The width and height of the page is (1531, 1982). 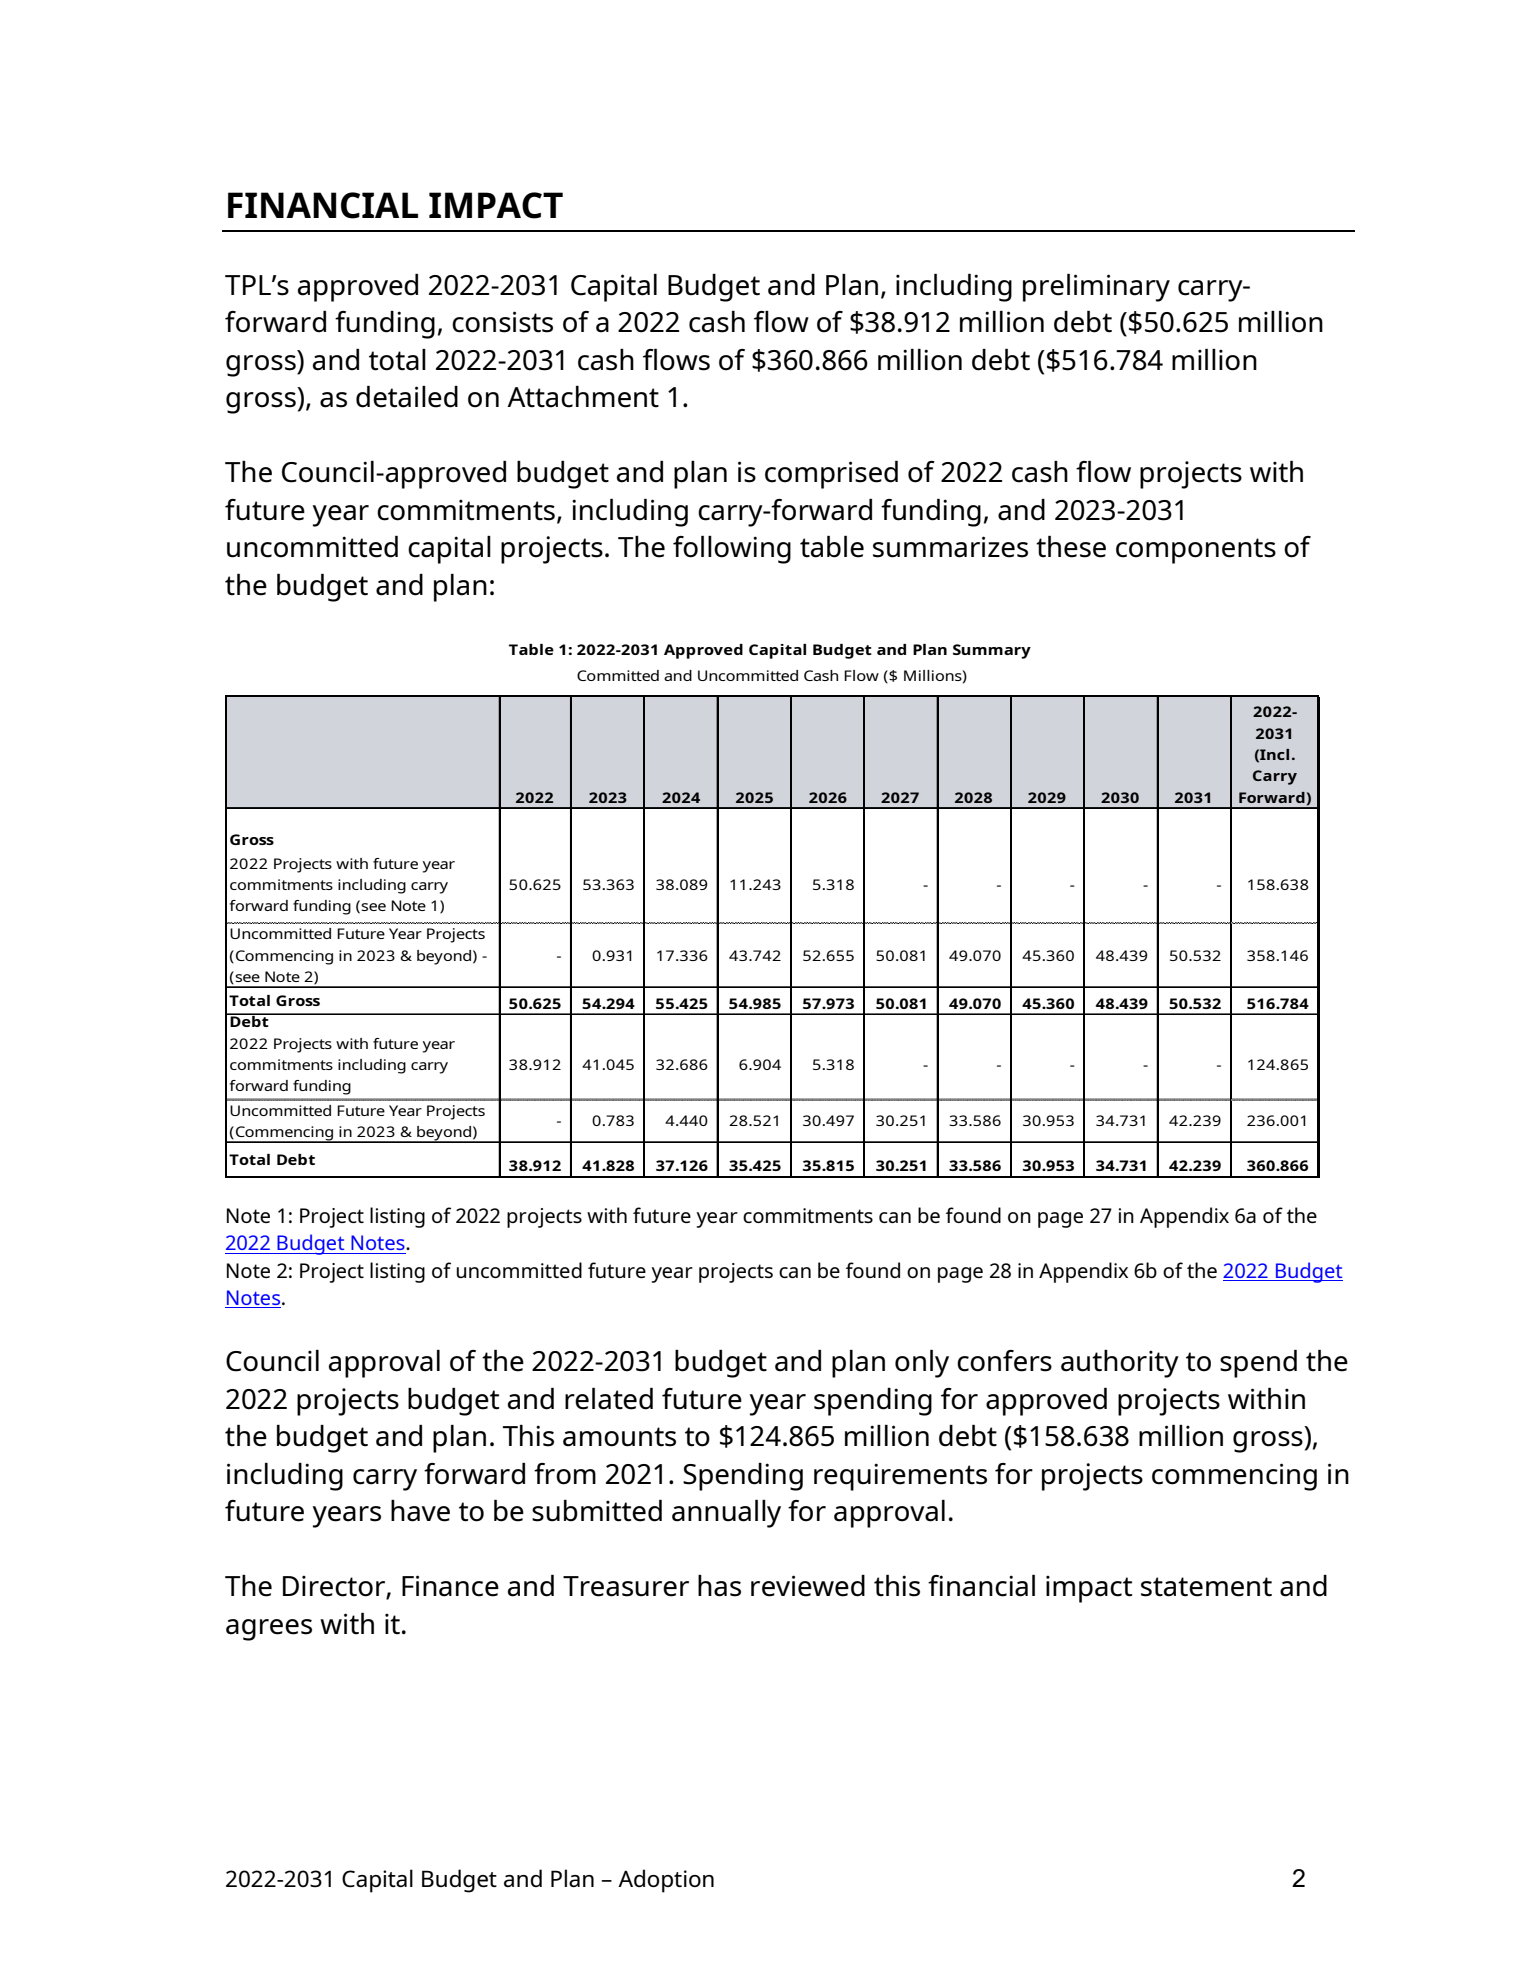 I want to click on preliminary, so click(x=1096, y=288).
